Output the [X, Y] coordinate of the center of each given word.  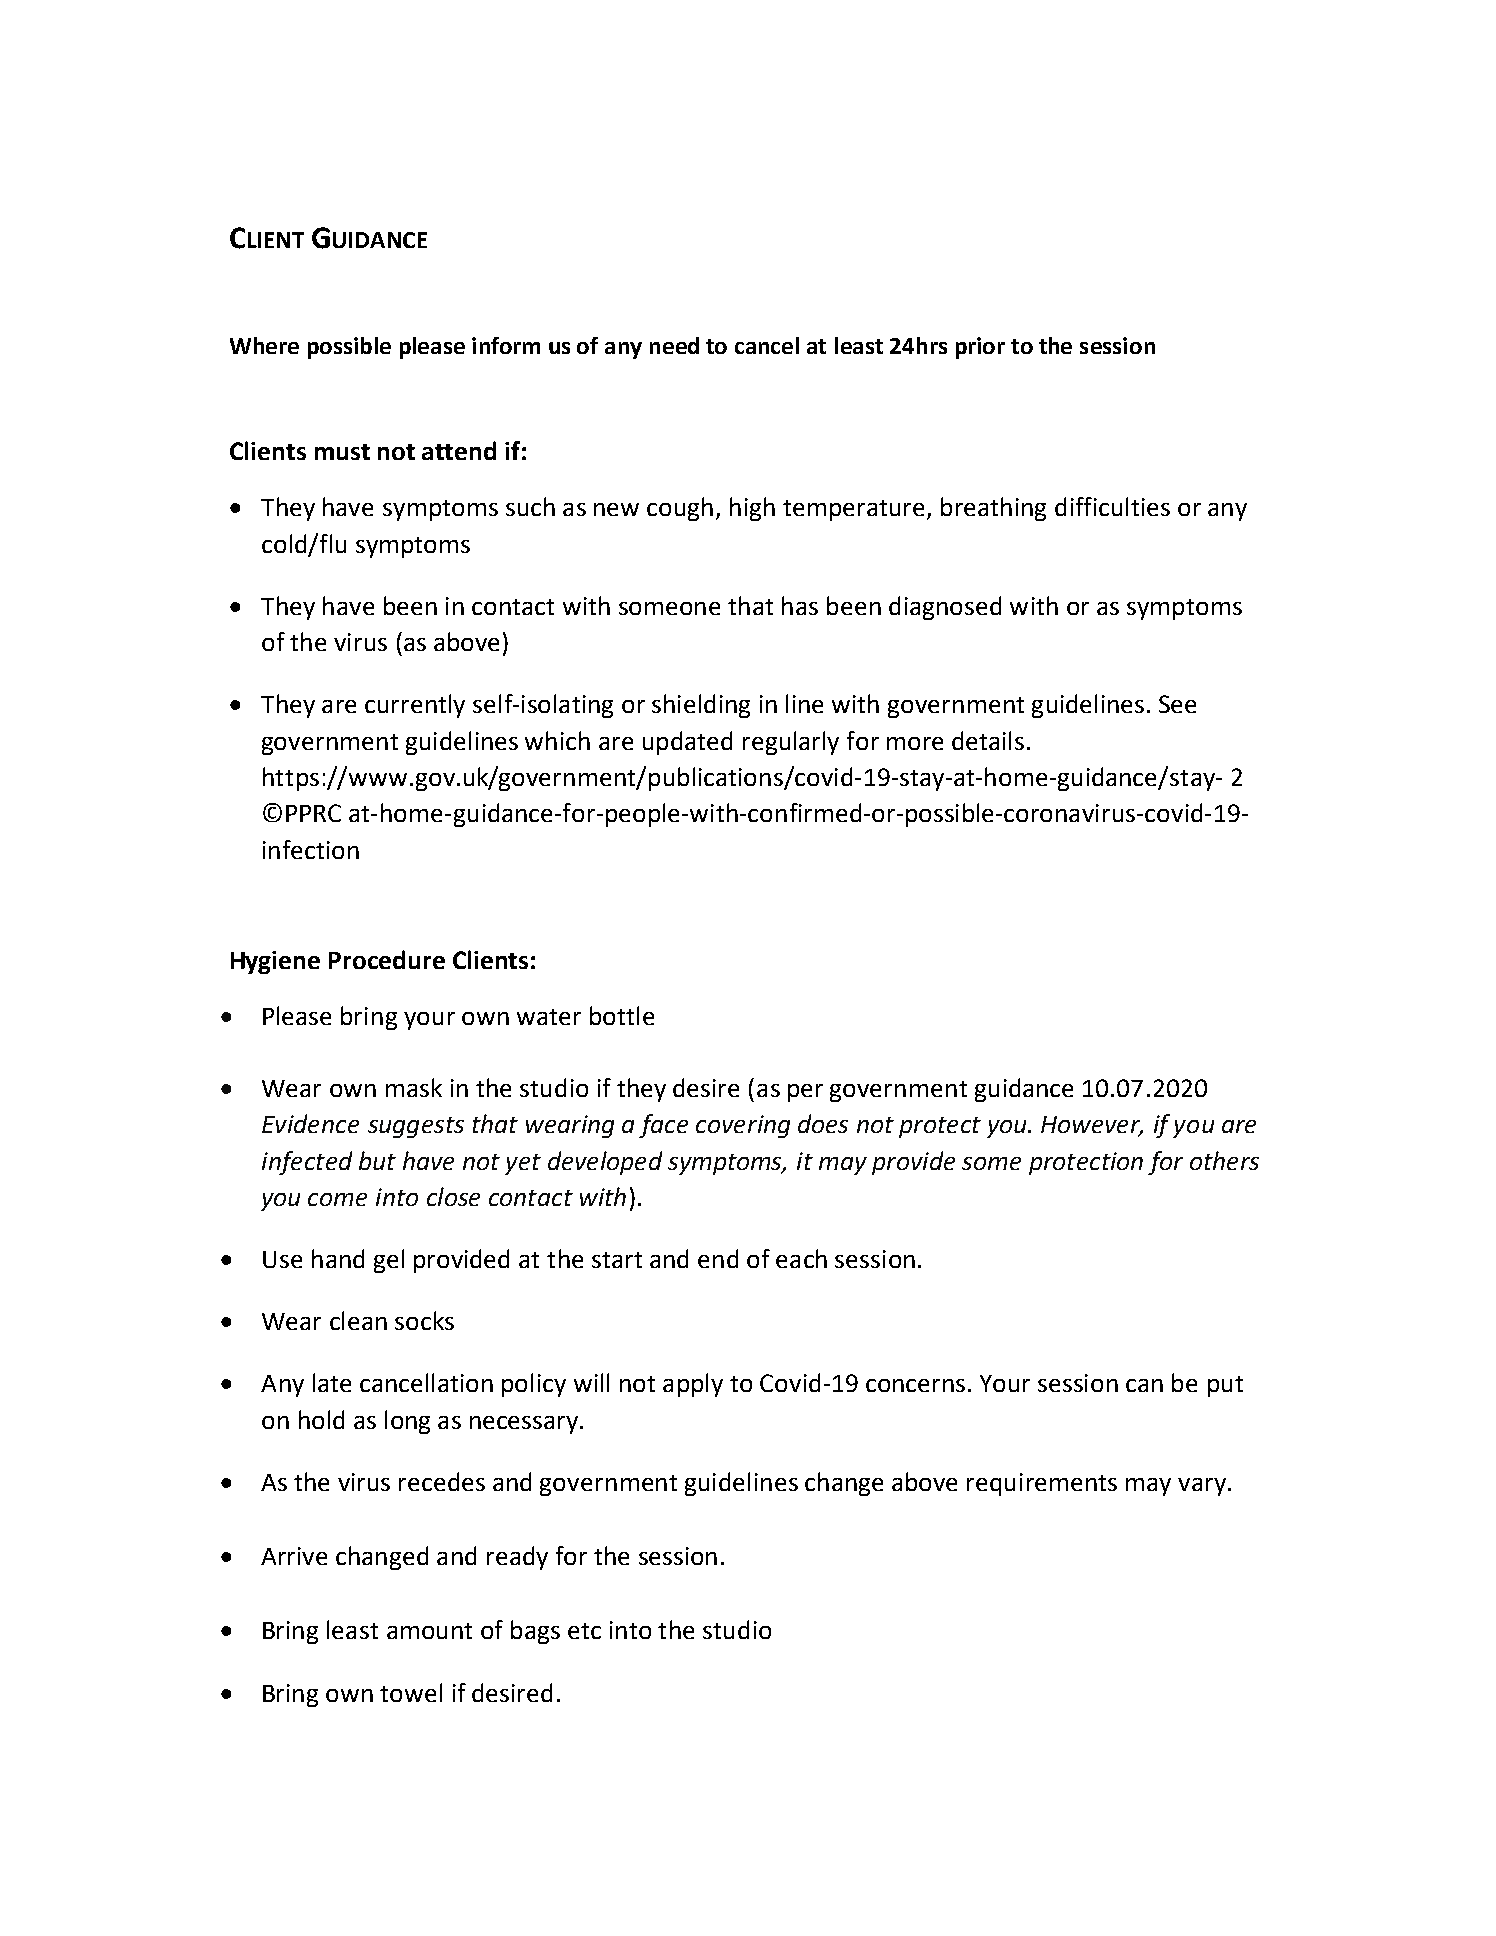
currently [415, 706]
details [988, 740]
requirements [1042, 1484]
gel [389, 1261]
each [801, 1258]
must [342, 452]
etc [584, 1631]
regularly [791, 743]
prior [980, 348]
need [674, 345]
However [1092, 1126]
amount [429, 1631]
